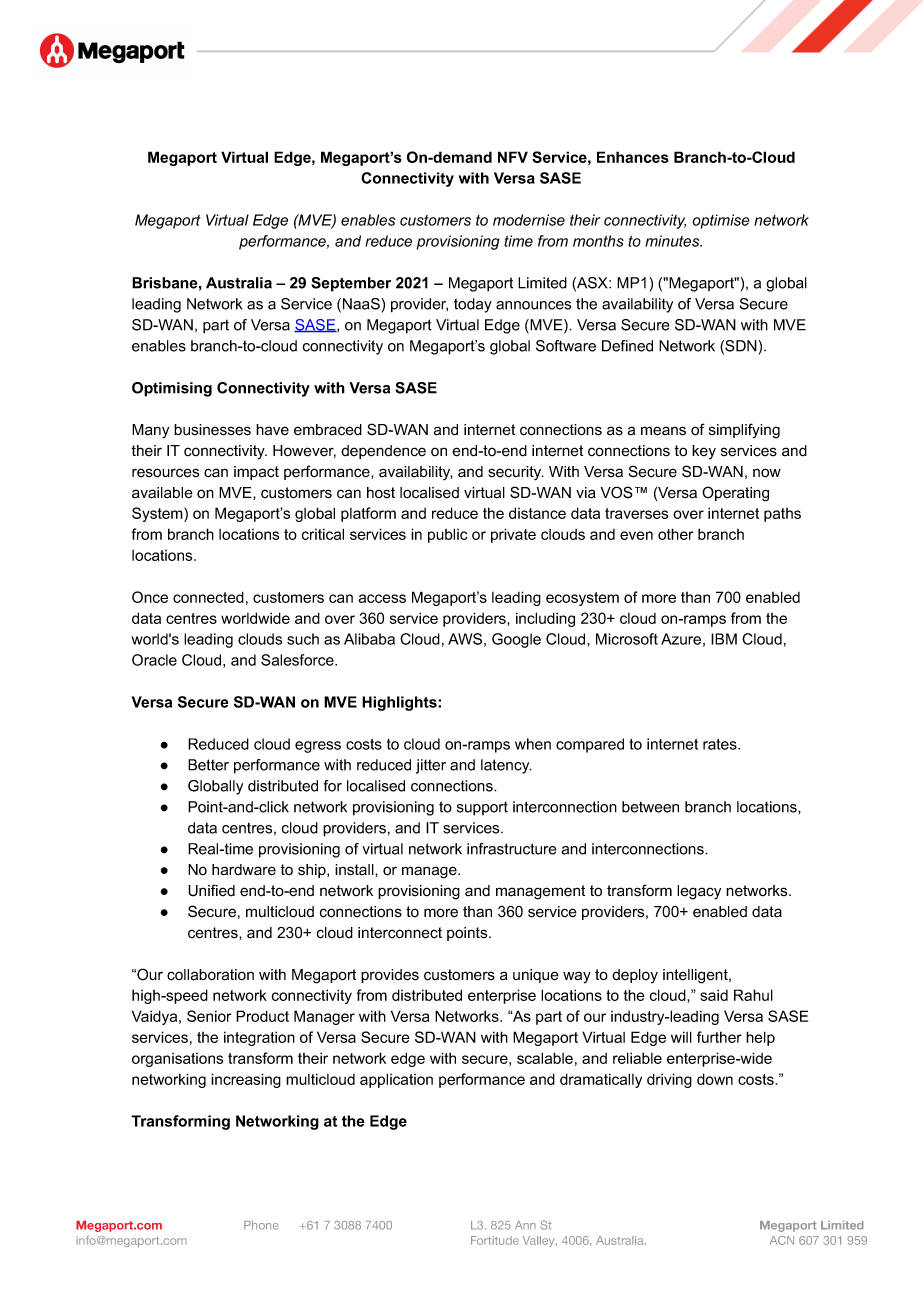 Image resolution: width=924 pixels, height=1307 pixels. Describe the element at coordinates (208, 765) in the page. I see `Better` at that location.
